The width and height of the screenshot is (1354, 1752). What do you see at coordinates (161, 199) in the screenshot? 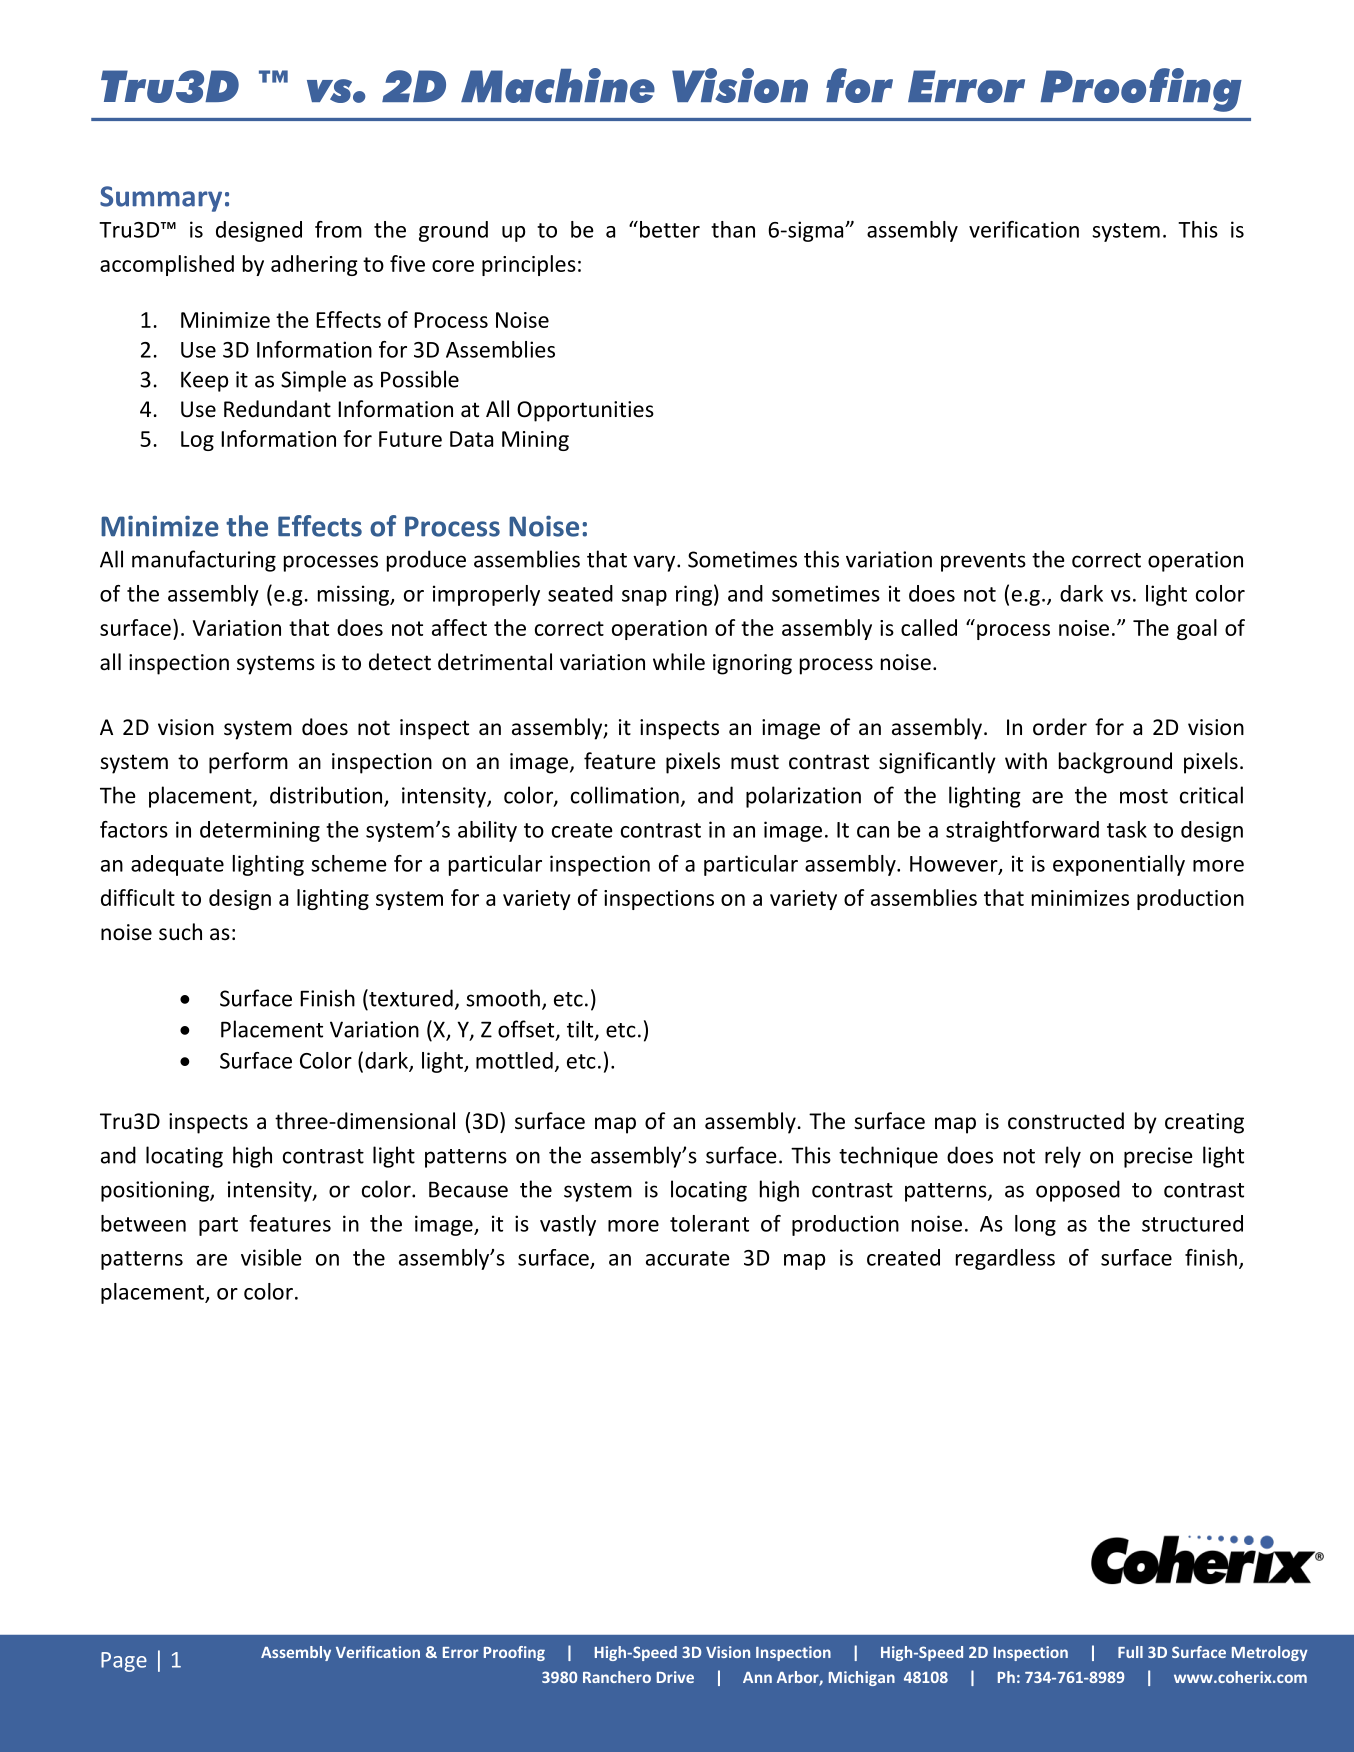
I see `Summary` at bounding box center [161, 199].
